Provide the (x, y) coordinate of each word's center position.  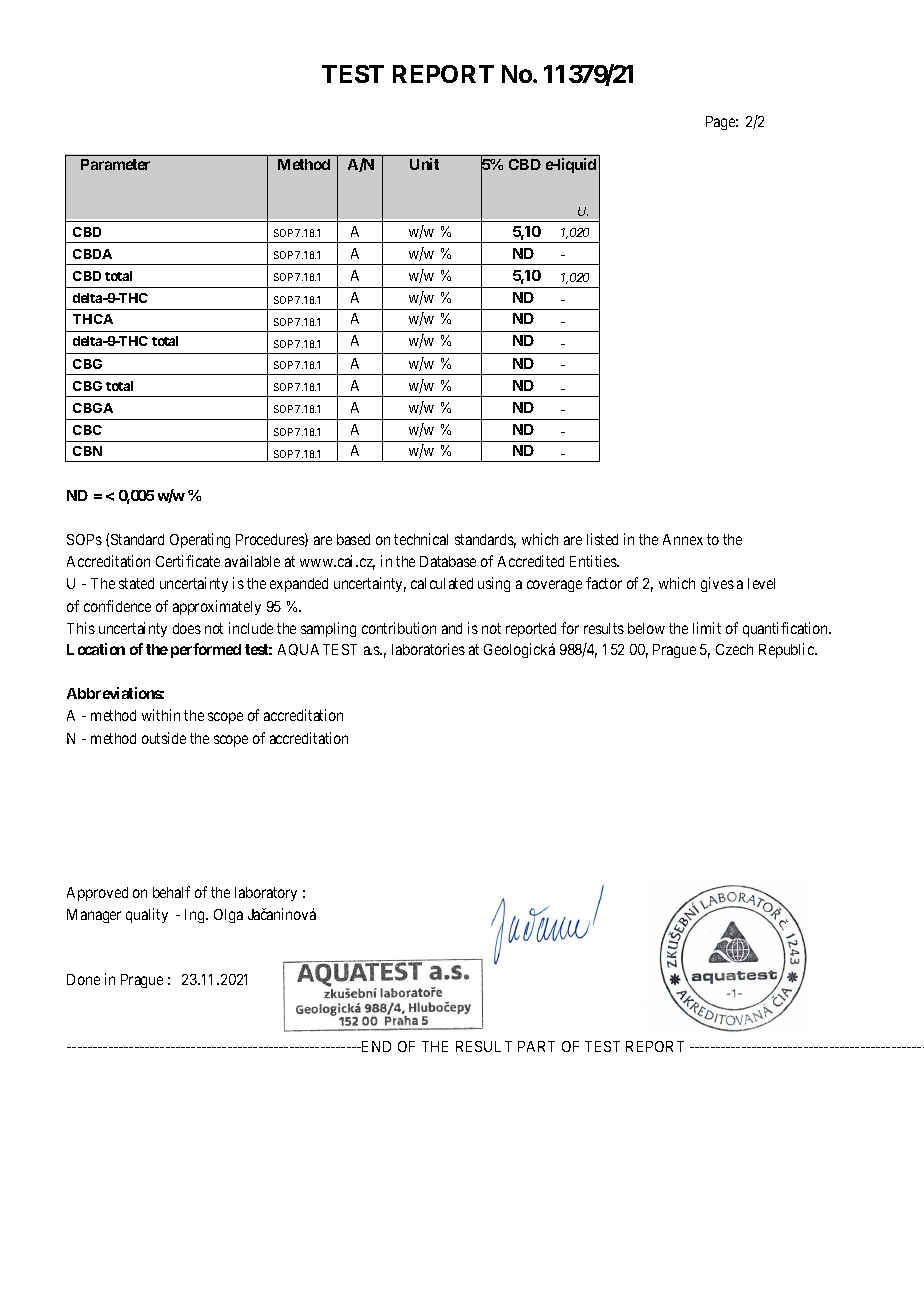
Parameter (115, 164)
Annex (683, 539)
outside (164, 738)
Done (83, 979)
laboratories (428, 649)
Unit (424, 164)
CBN (87, 451)
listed (602, 539)
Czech (734, 649)
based (353, 539)
